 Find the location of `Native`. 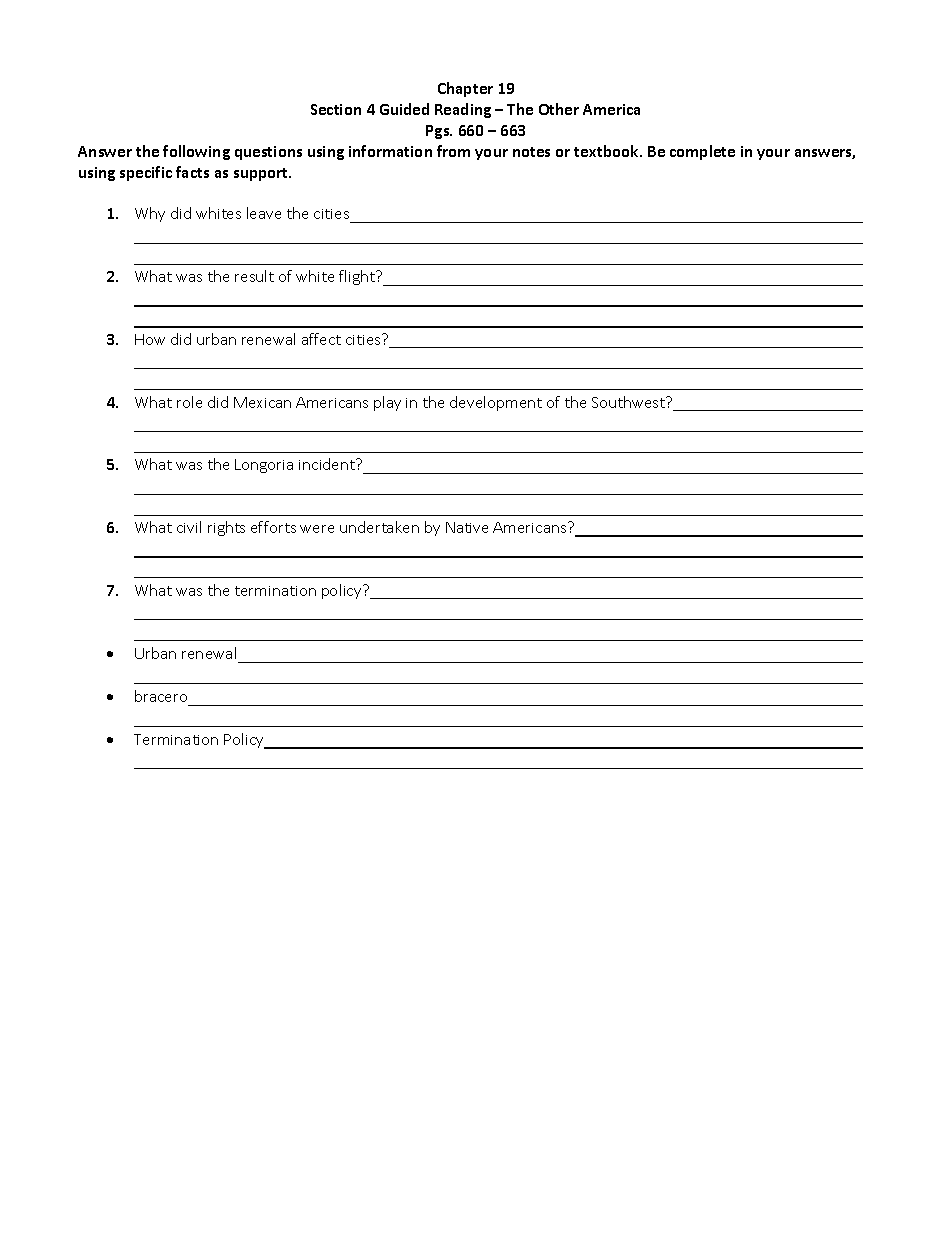

Native is located at coordinates (467, 527).
